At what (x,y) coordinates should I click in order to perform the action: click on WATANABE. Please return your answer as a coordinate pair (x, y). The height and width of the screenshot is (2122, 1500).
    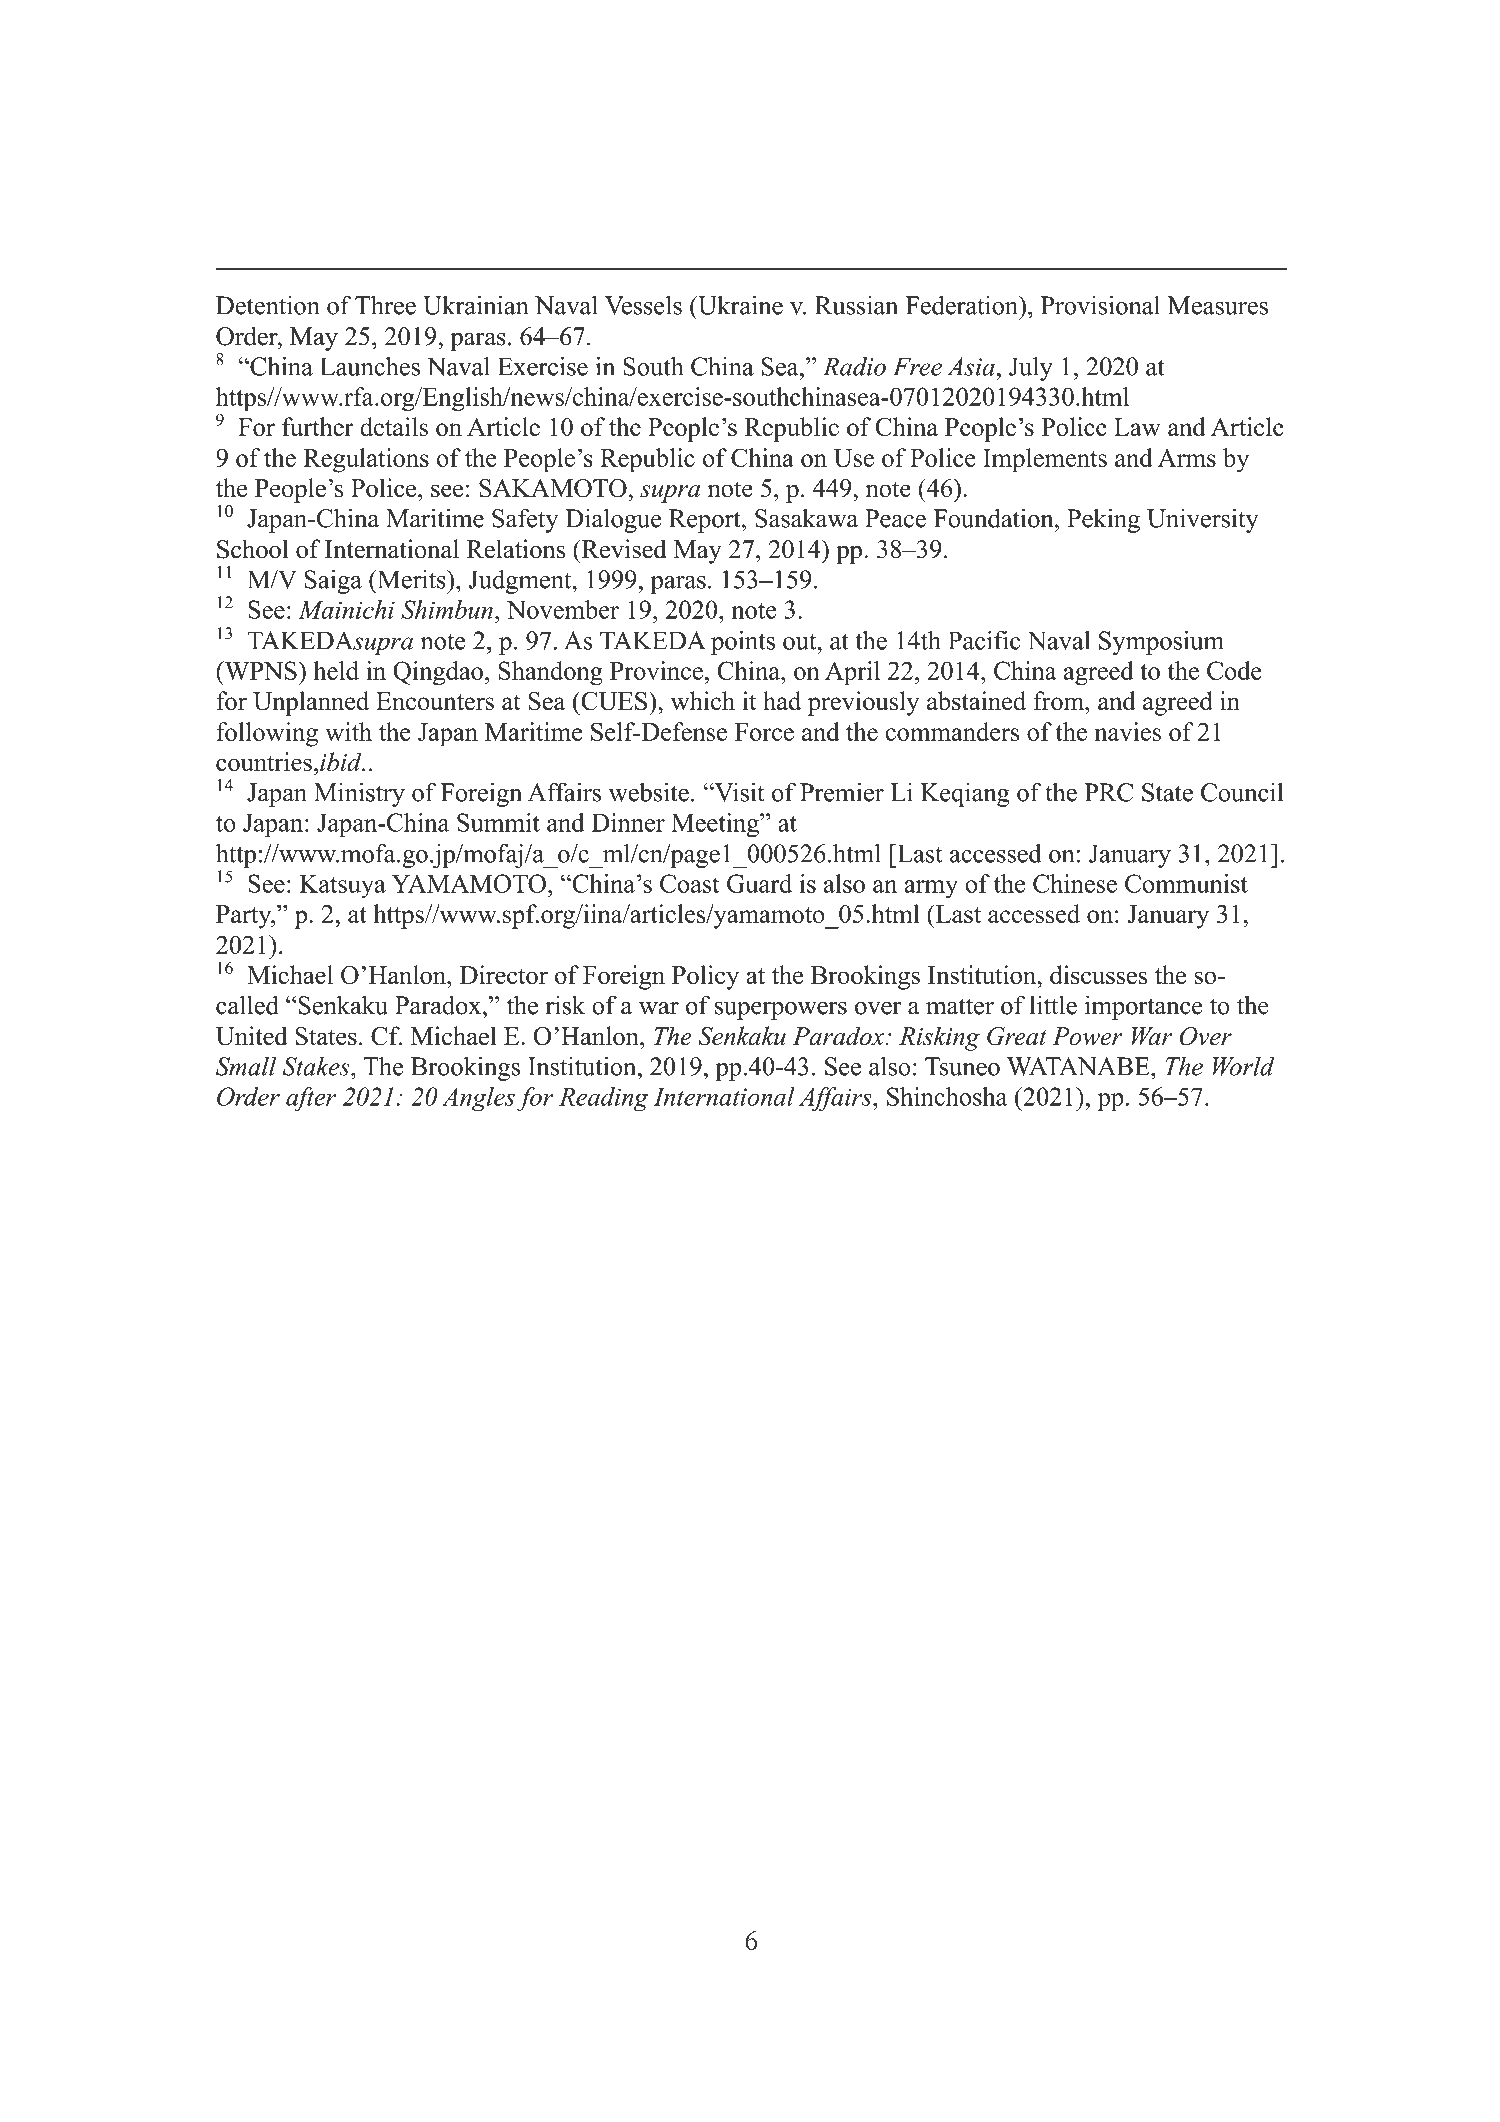
    Looking at the image, I should click on (1079, 1066).
